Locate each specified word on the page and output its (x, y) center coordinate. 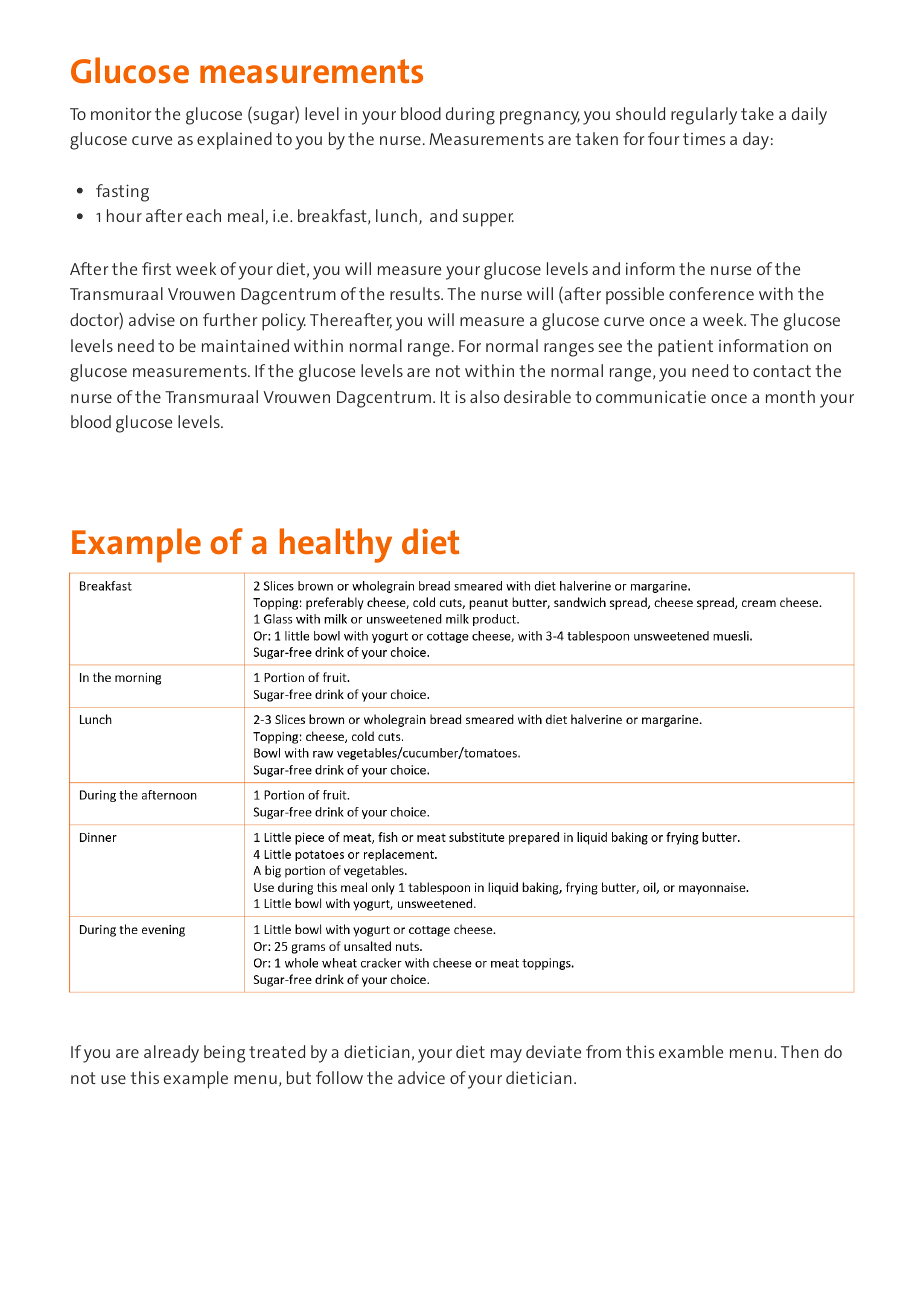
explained (234, 141)
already (171, 1054)
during (470, 116)
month (790, 396)
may (506, 1056)
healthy (336, 545)
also (484, 396)
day (756, 141)
